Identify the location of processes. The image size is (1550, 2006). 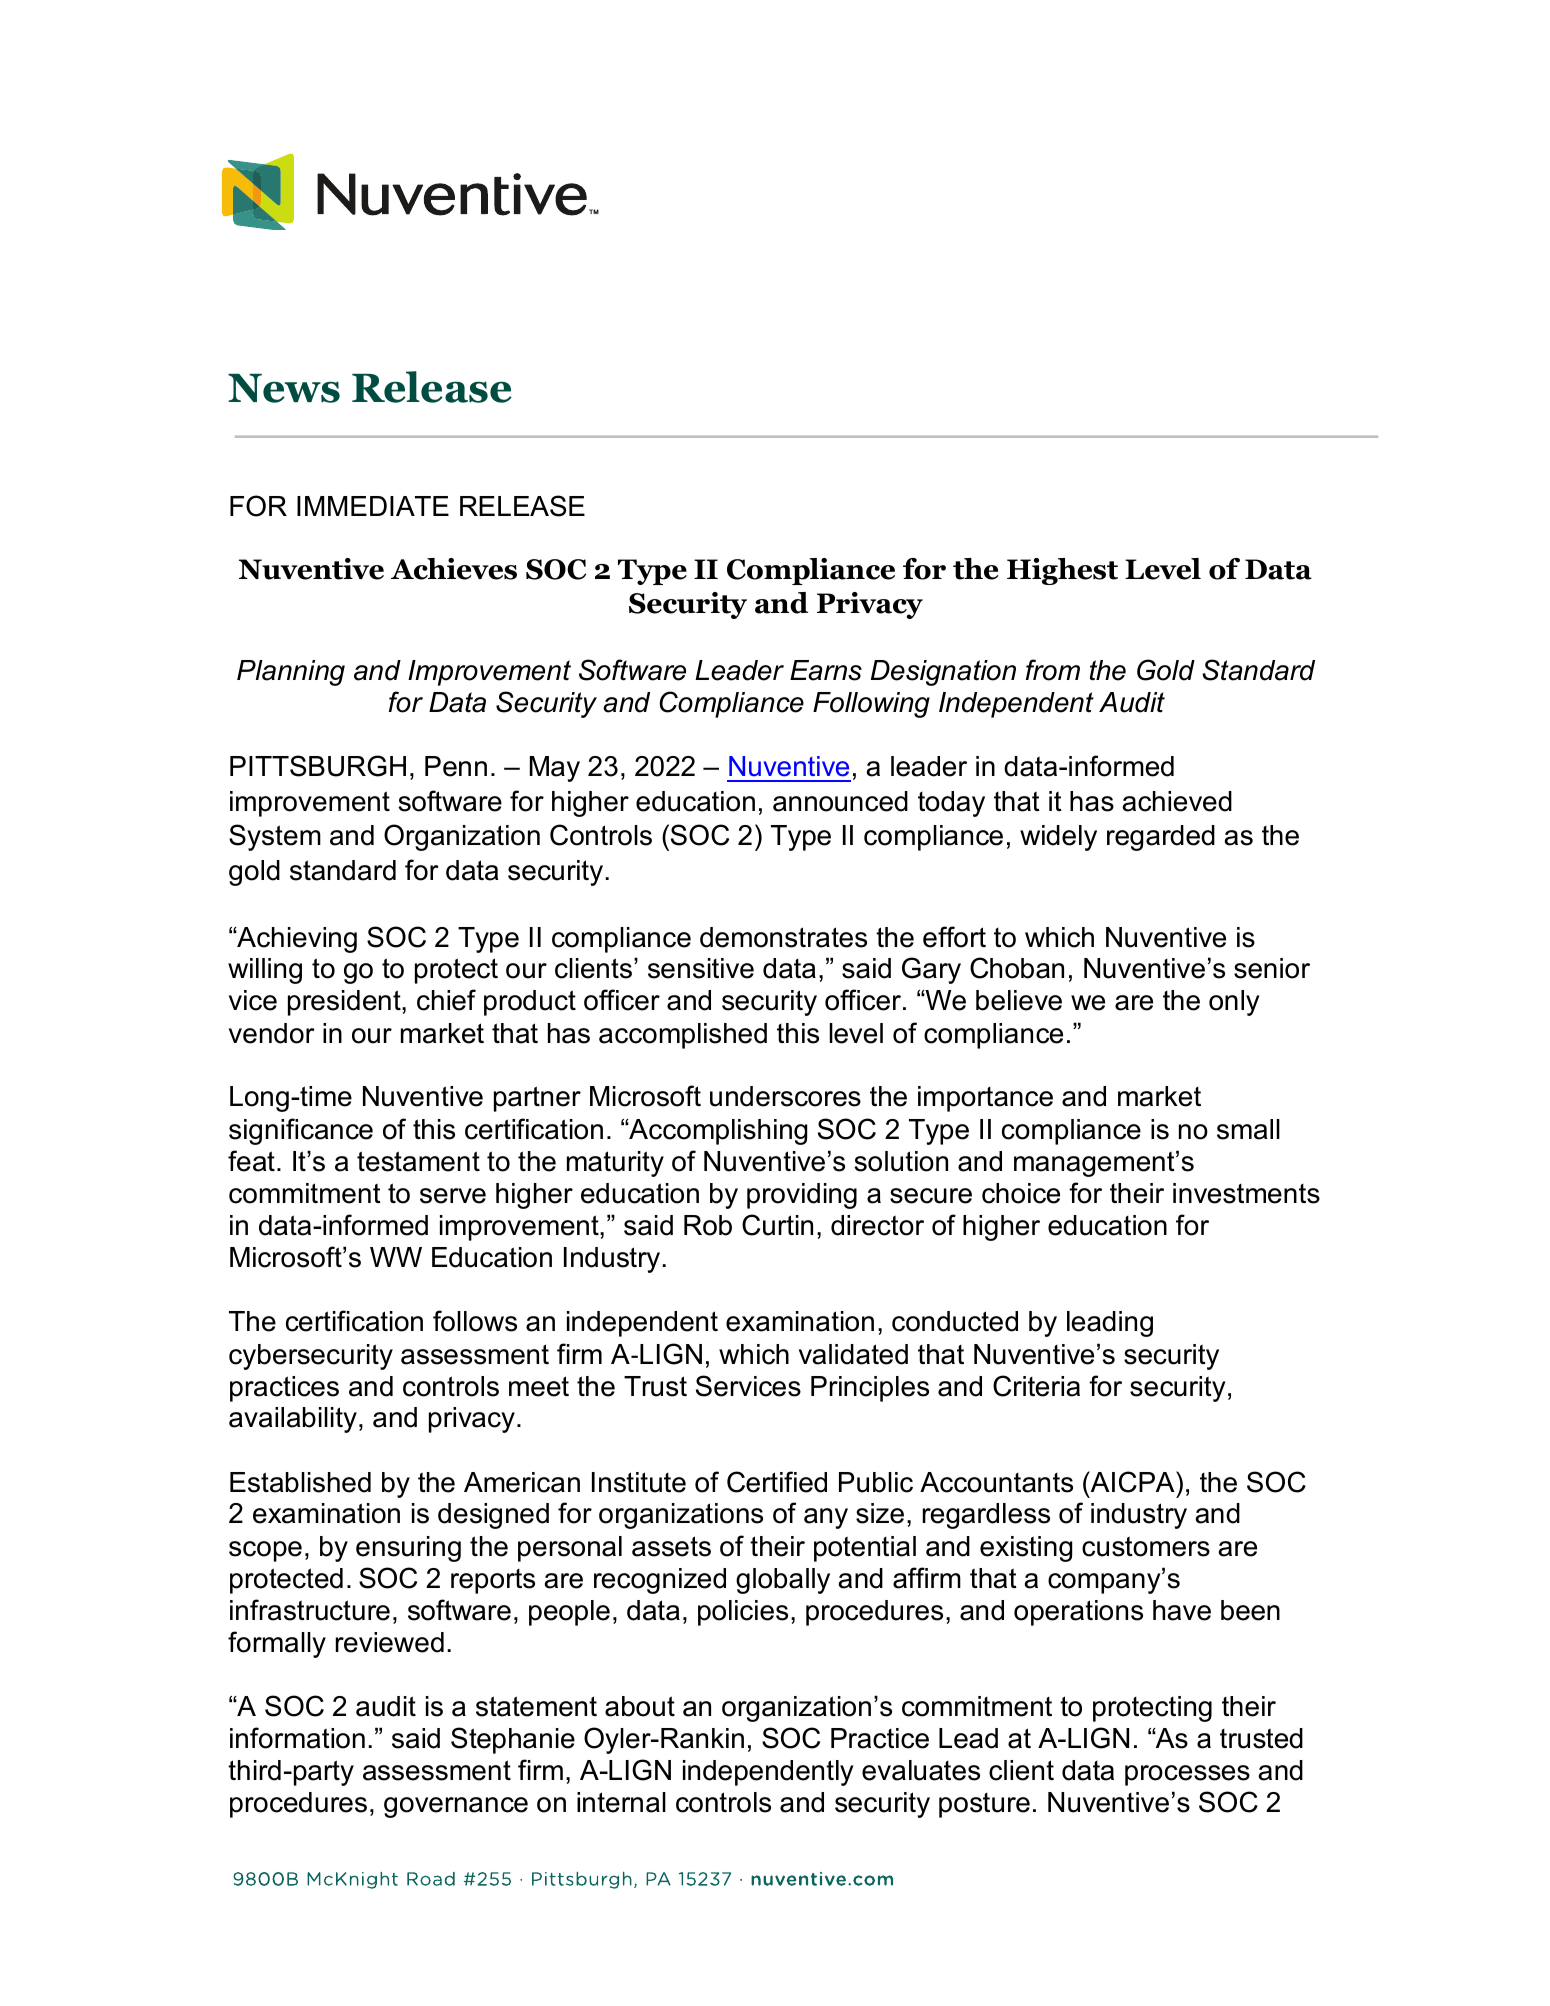
(1187, 1775).
